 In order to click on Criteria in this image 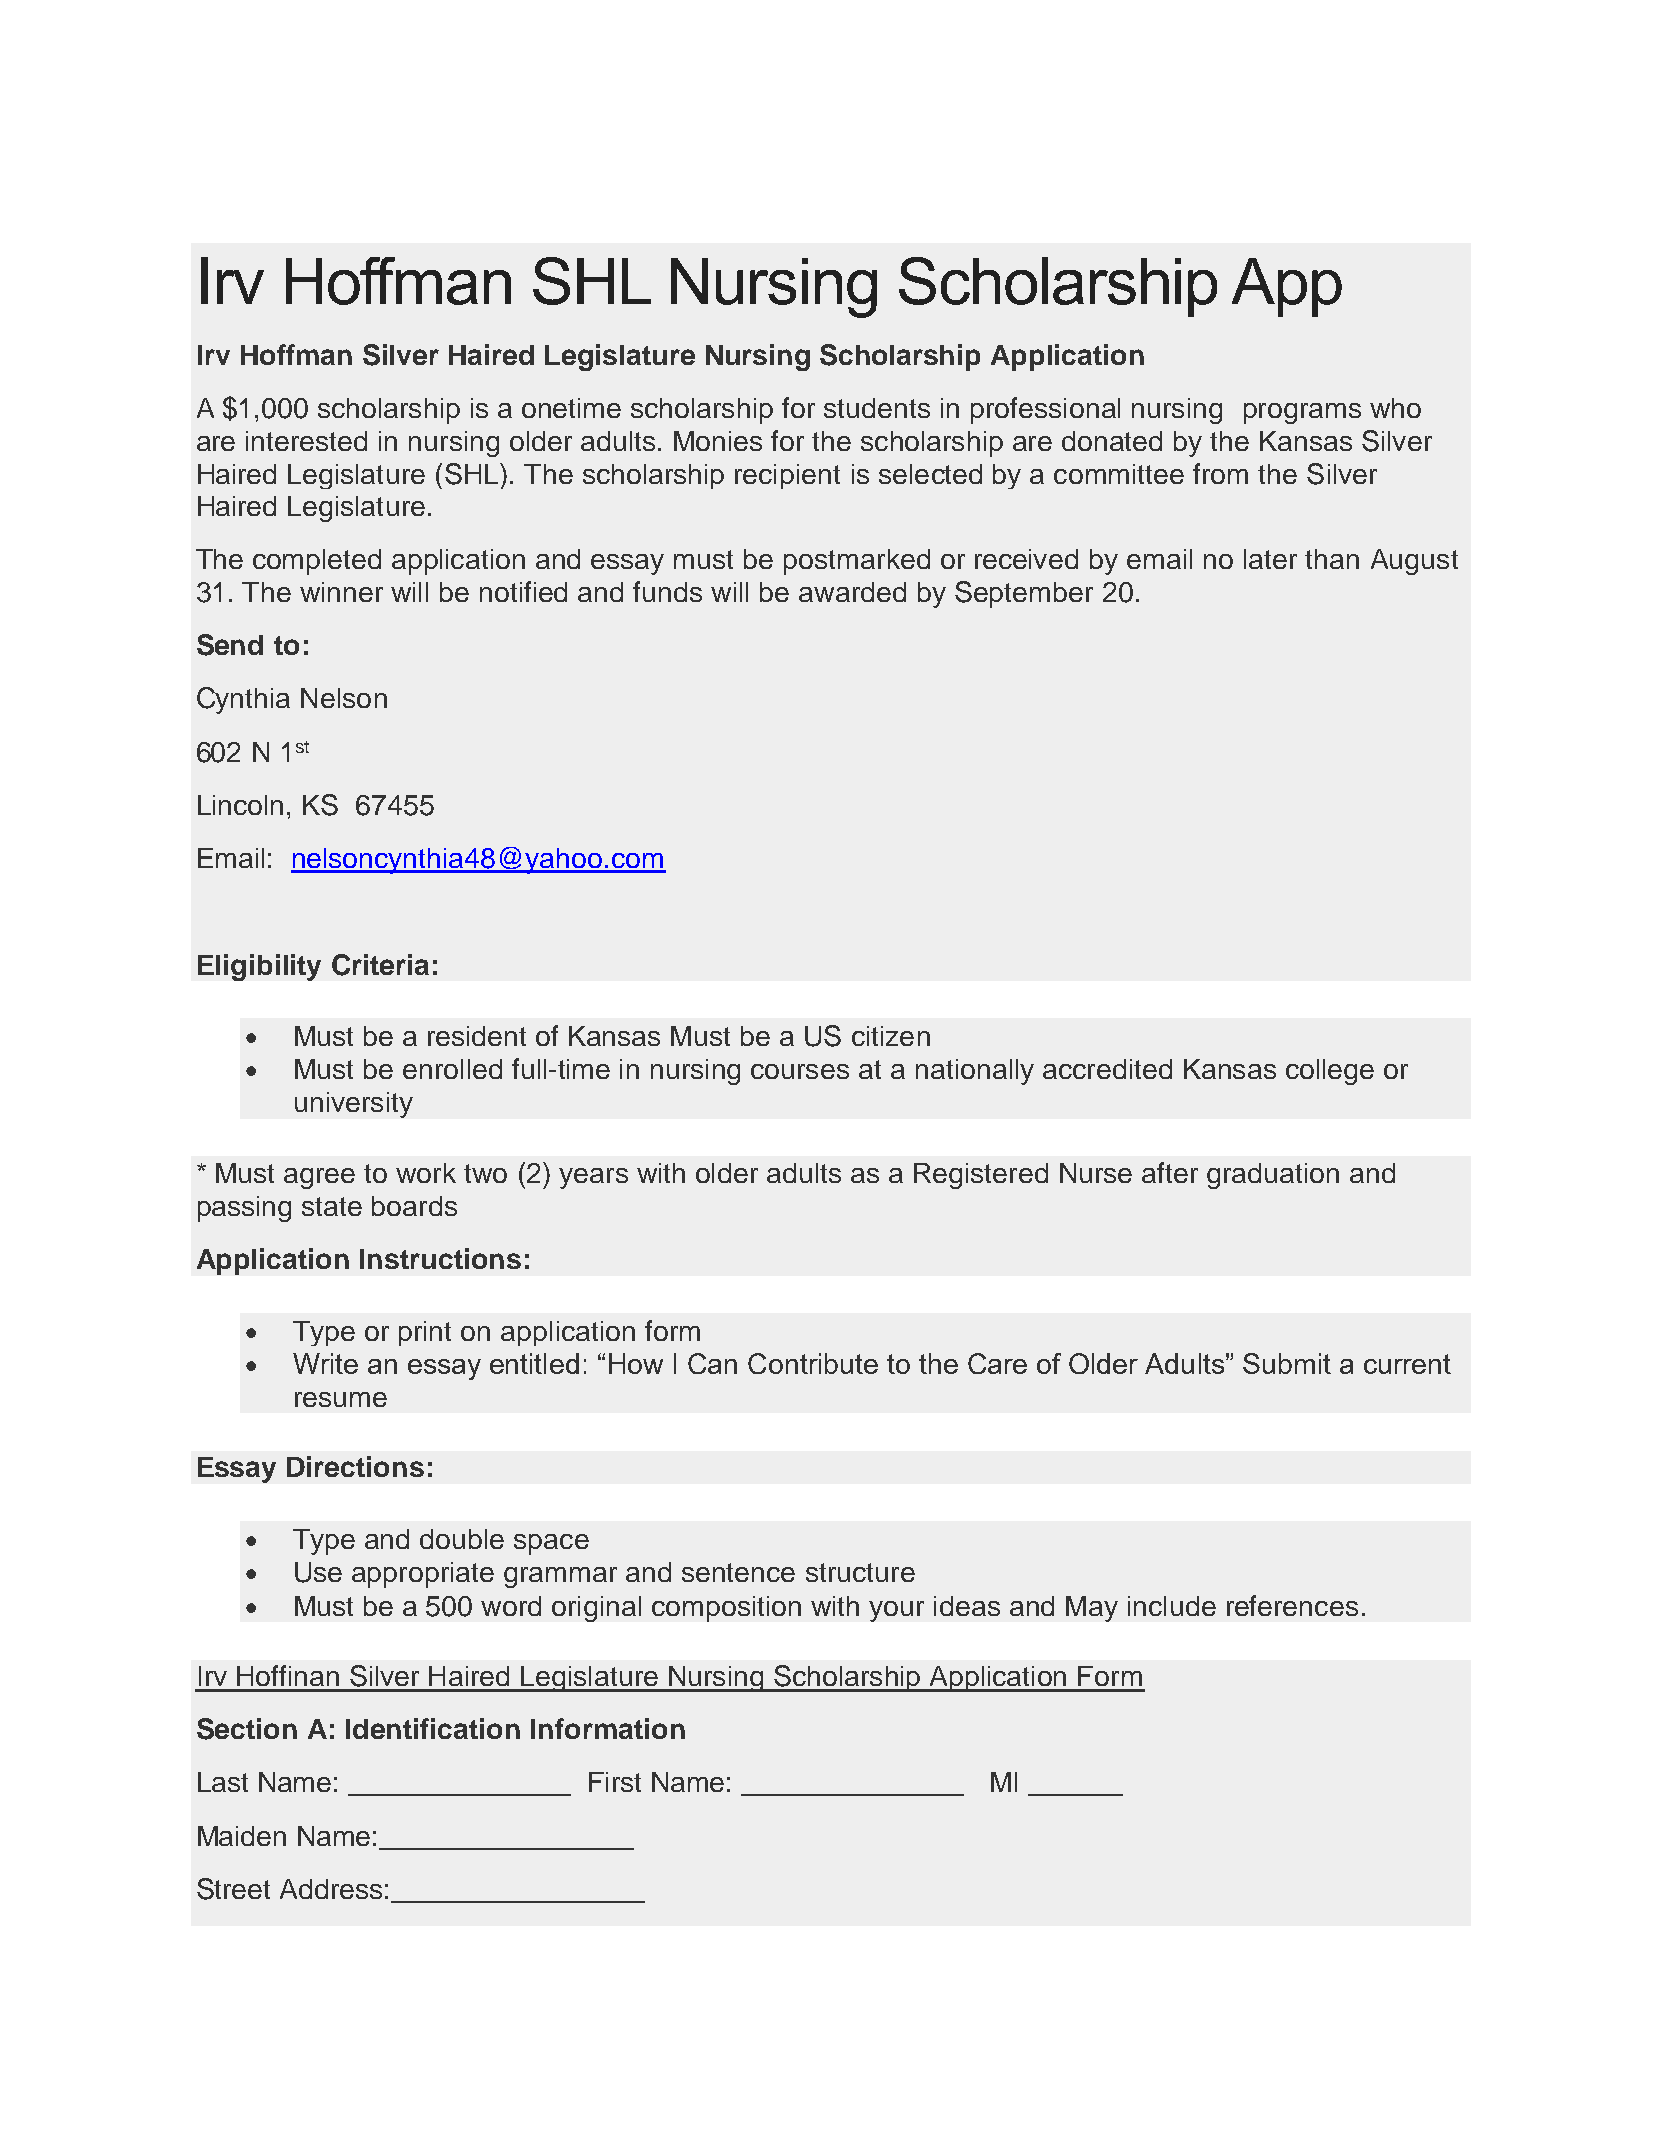, I will do `click(380, 965)`.
